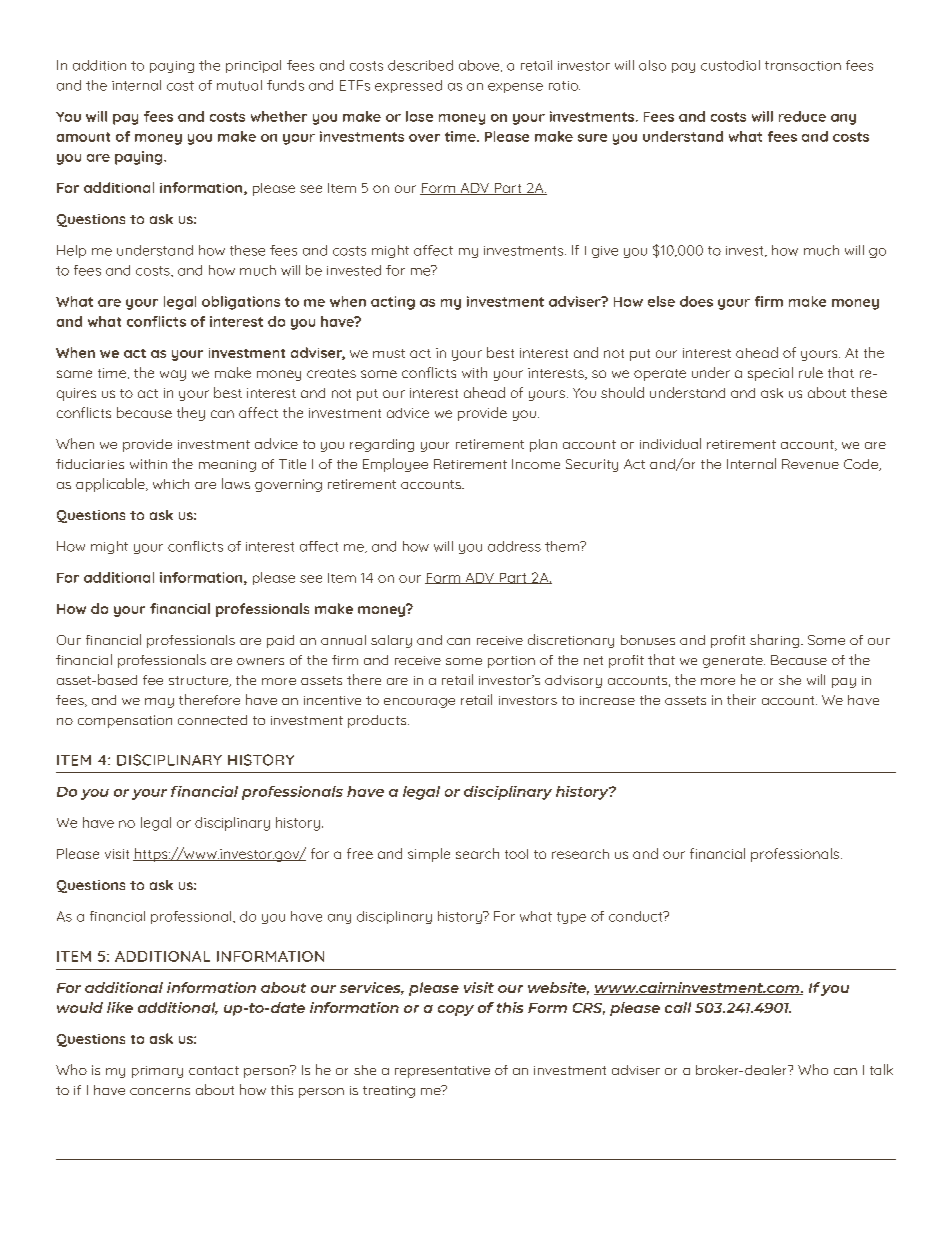 The width and height of the image is (952, 1233). Describe the element at coordinates (157, 1072) in the image. I see `primary` at that location.
